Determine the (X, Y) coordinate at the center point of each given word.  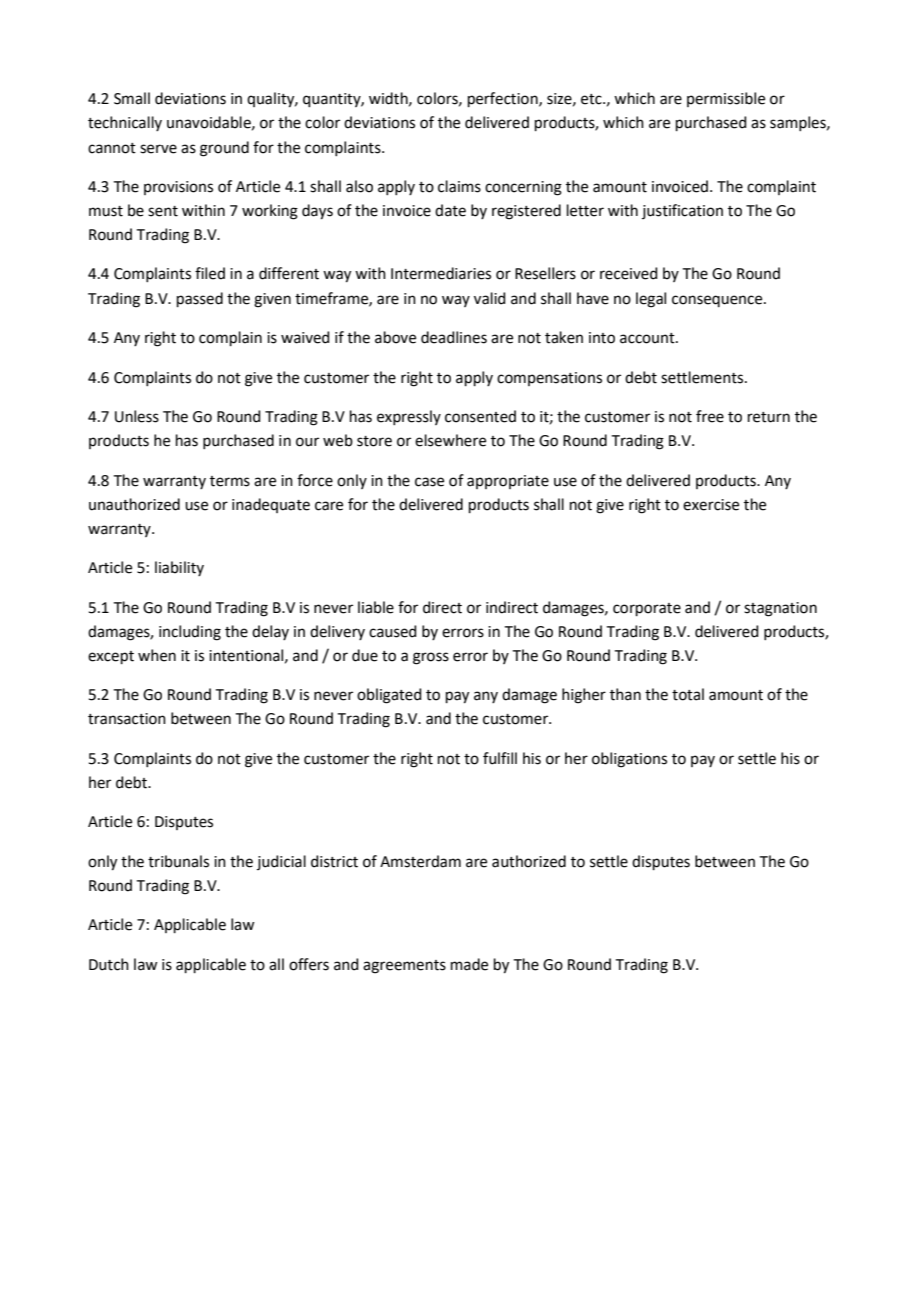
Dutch (109, 964)
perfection (504, 99)
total (688, 694)
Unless (137, 416)
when (157, 655)
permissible (726, 99)
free (710, 416)
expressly (409, 417)
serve (158, 149)
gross (431, 658)
